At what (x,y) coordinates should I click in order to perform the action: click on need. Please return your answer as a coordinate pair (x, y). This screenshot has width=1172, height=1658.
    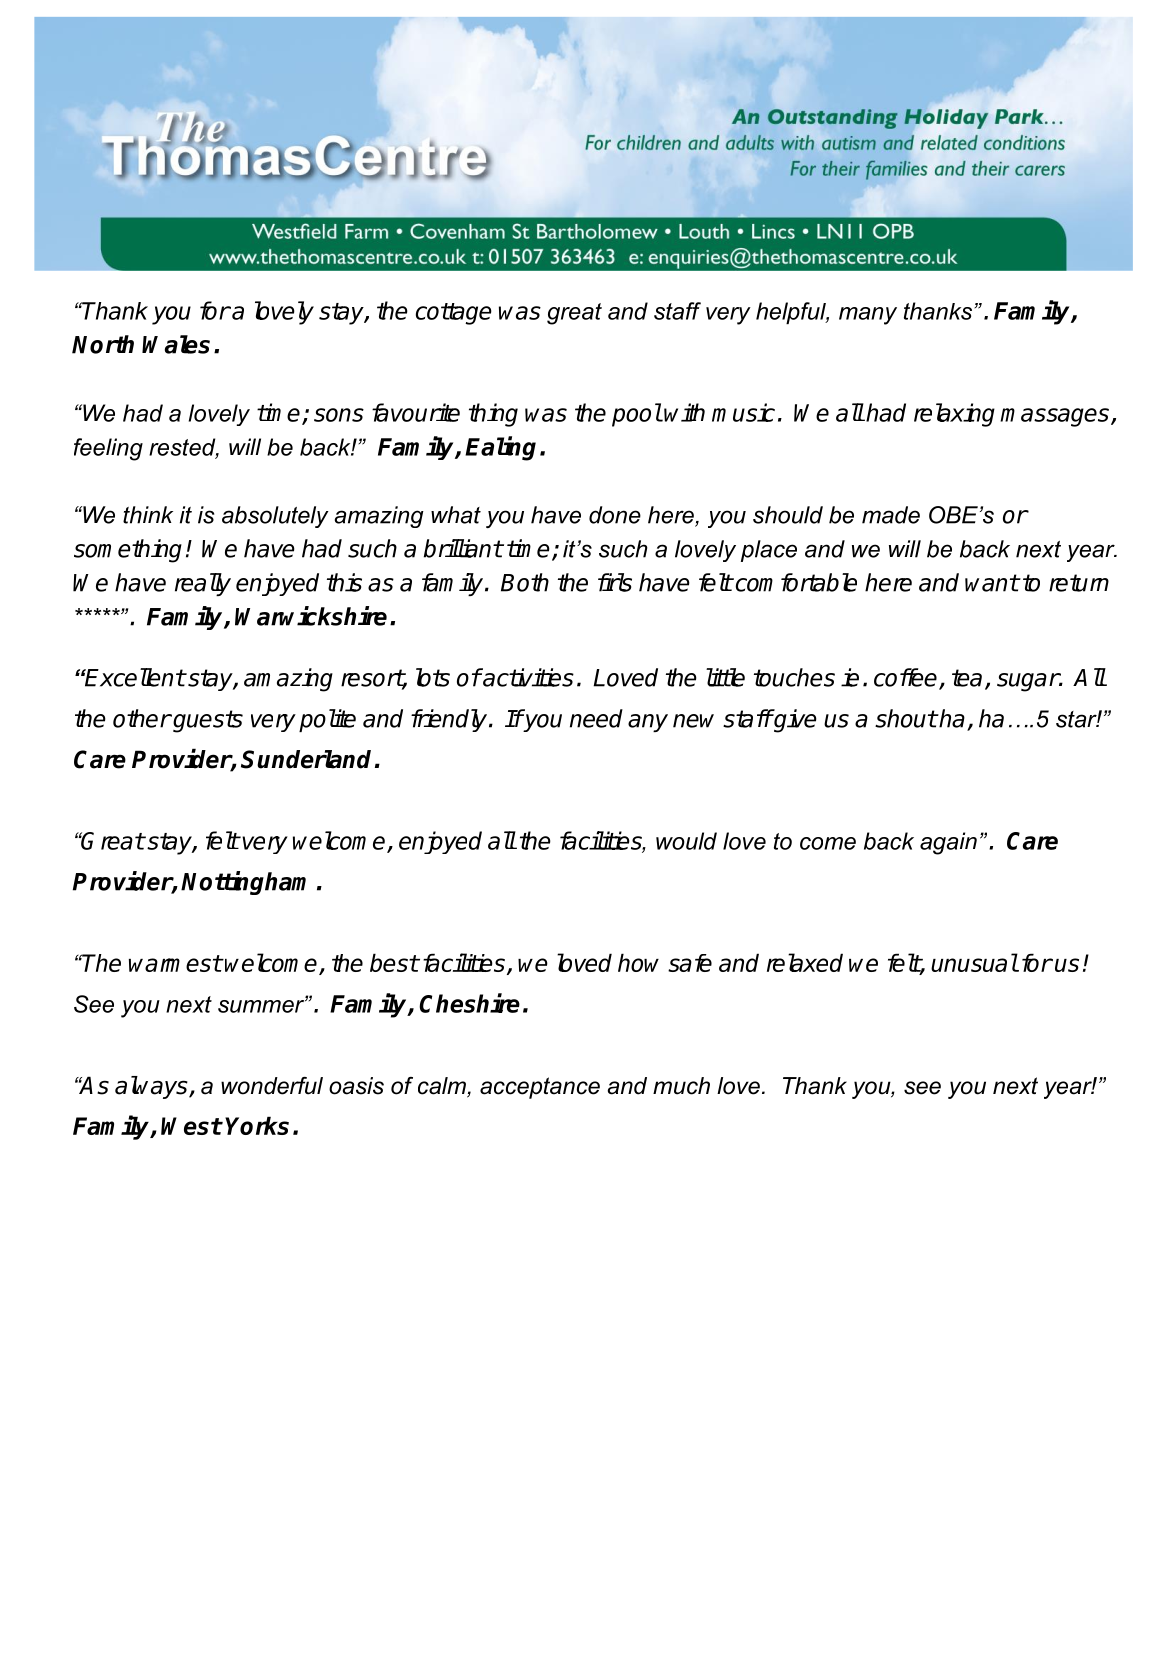
    Looking at the image, I should click on (596, 718).
